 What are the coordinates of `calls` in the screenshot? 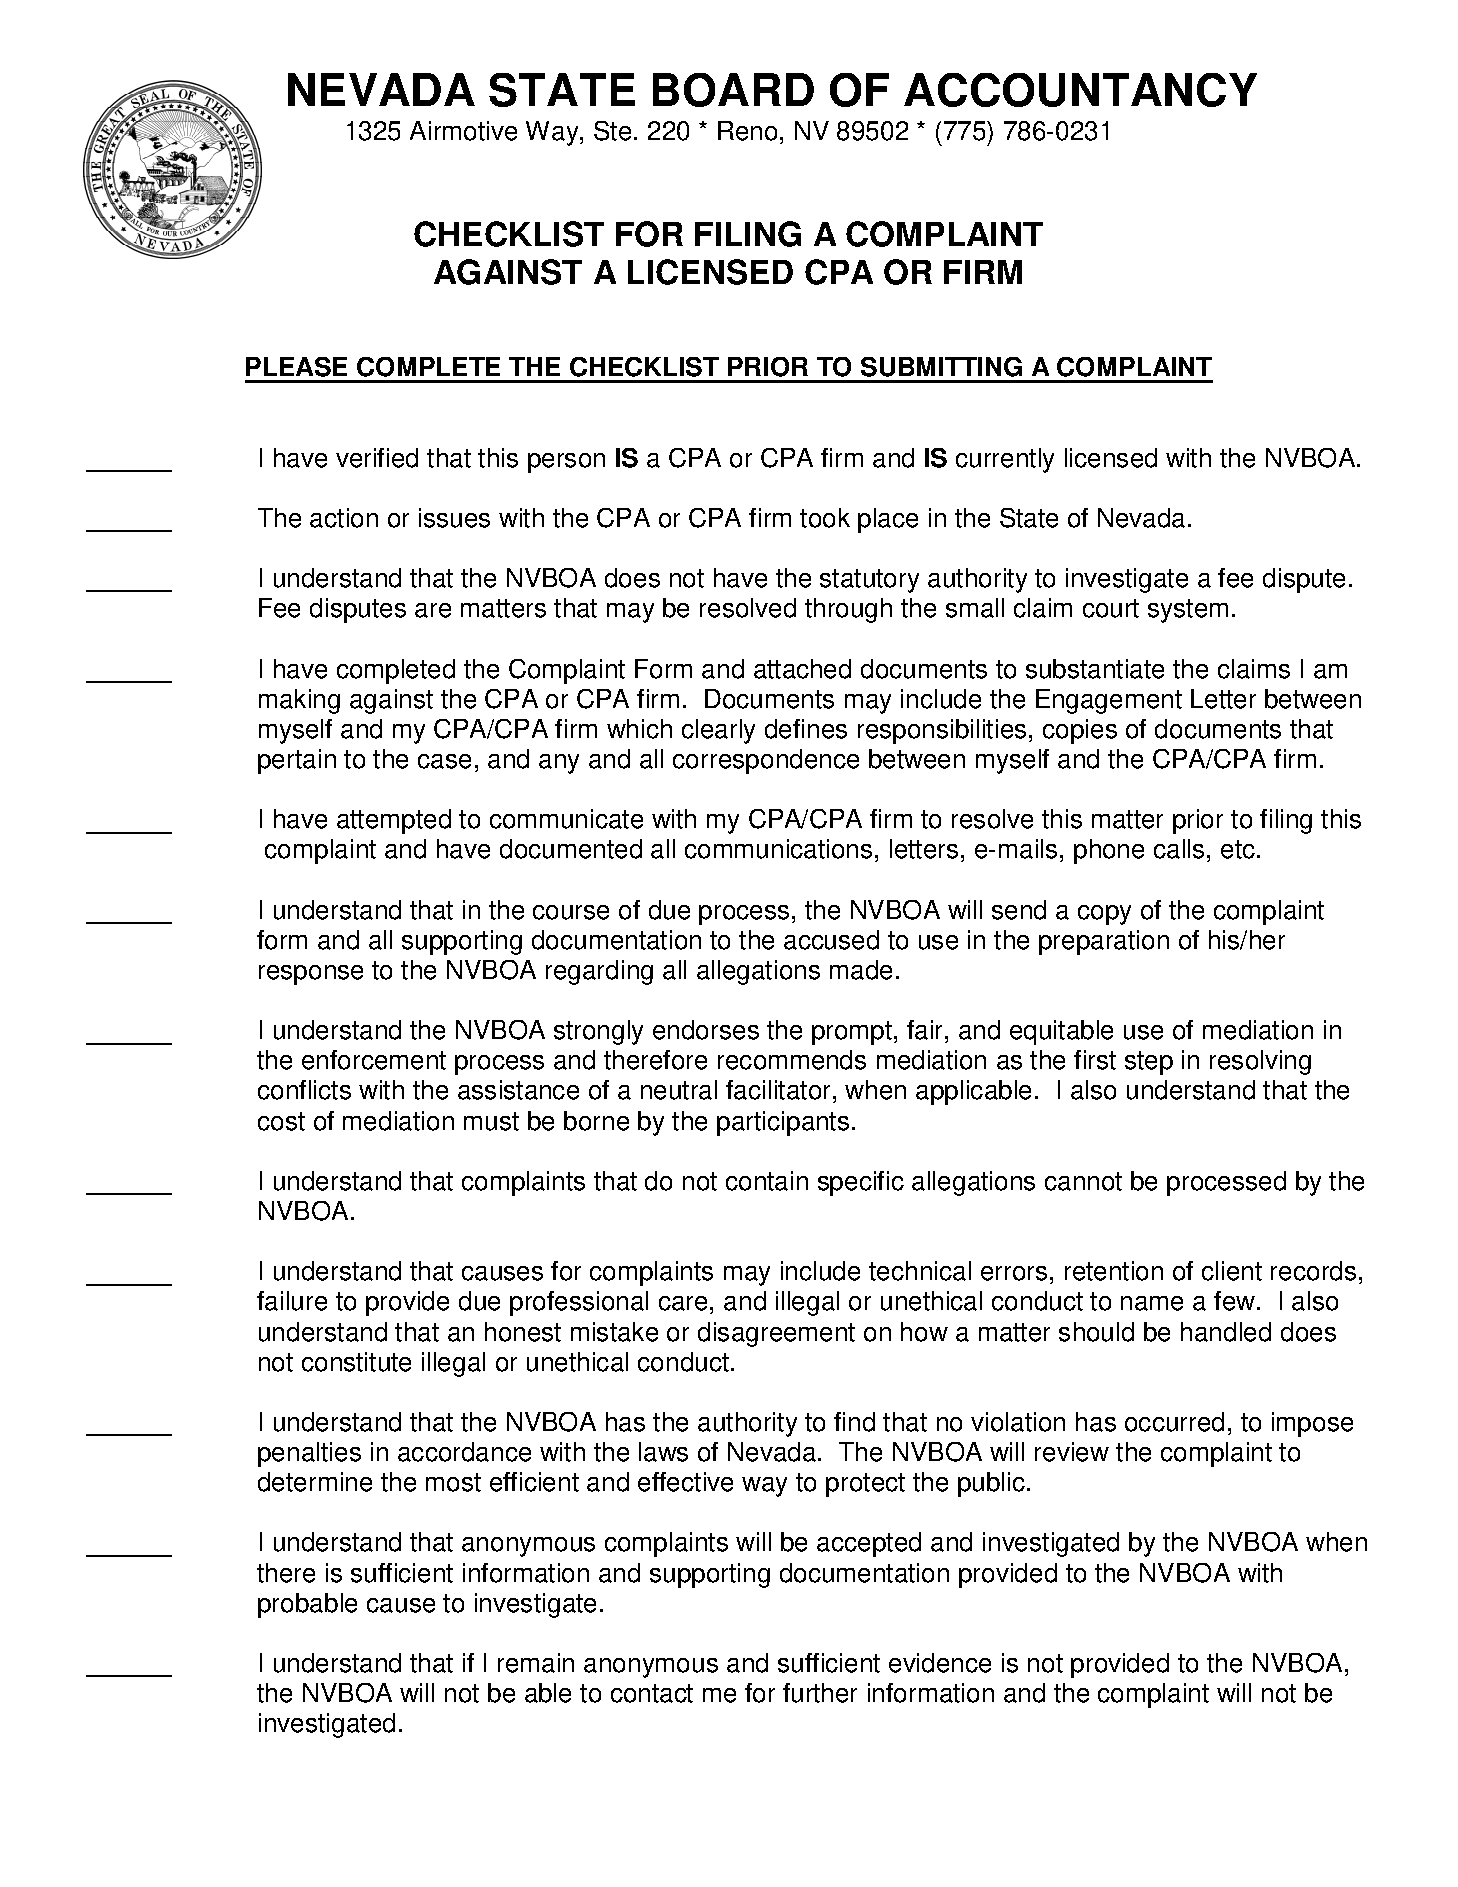 It's located at (1179, 849).
